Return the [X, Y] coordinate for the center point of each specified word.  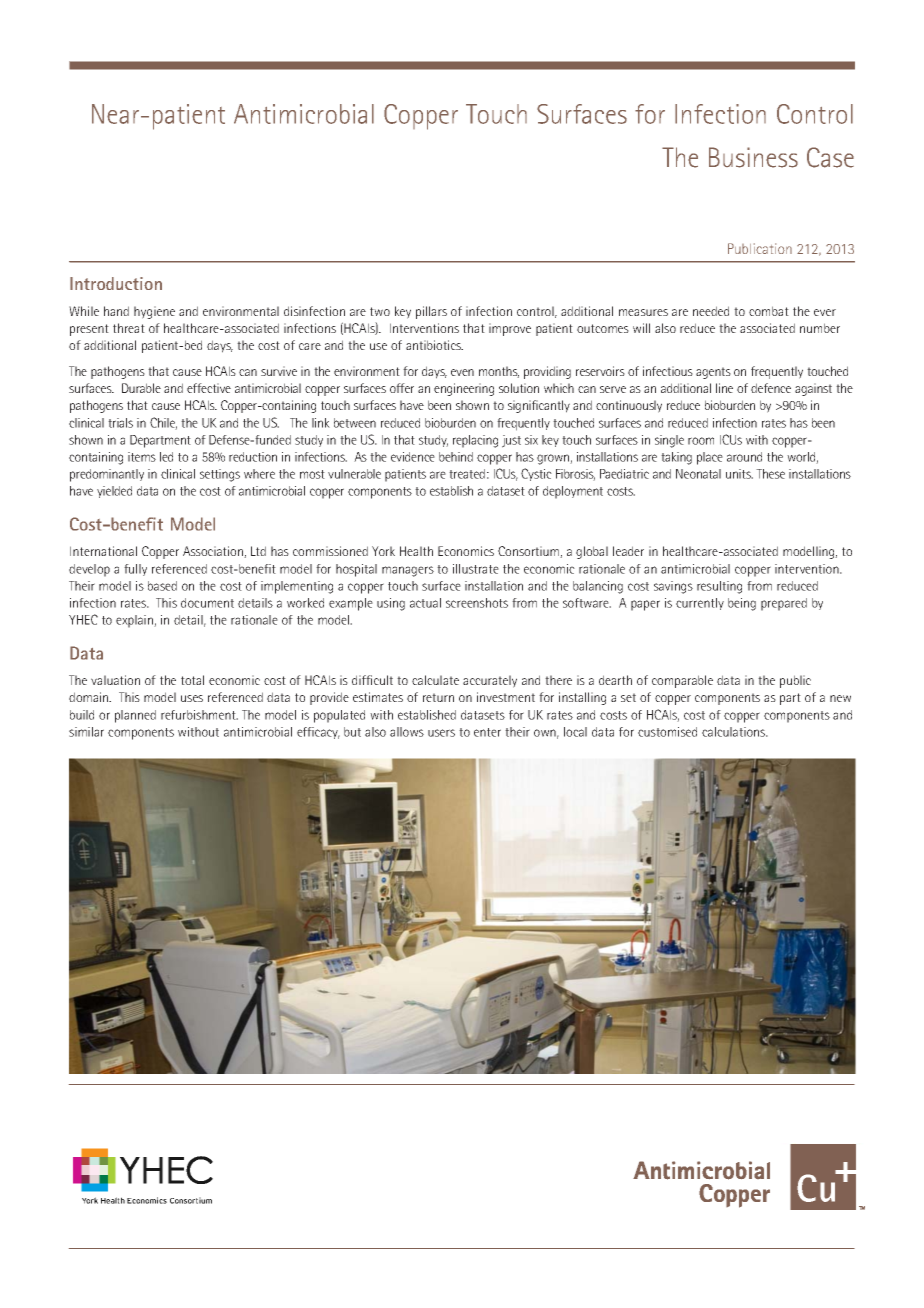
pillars [431, 312]
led [166, 457]
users [441, 733]
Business [753, 157]
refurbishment [199, 715]
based [162, 586]
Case [830, 157]
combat [769, 311]
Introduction [116, 283]
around [744, 457]
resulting [719, 587]
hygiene [154, 312]
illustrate [476, 569]
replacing [475, 441]
